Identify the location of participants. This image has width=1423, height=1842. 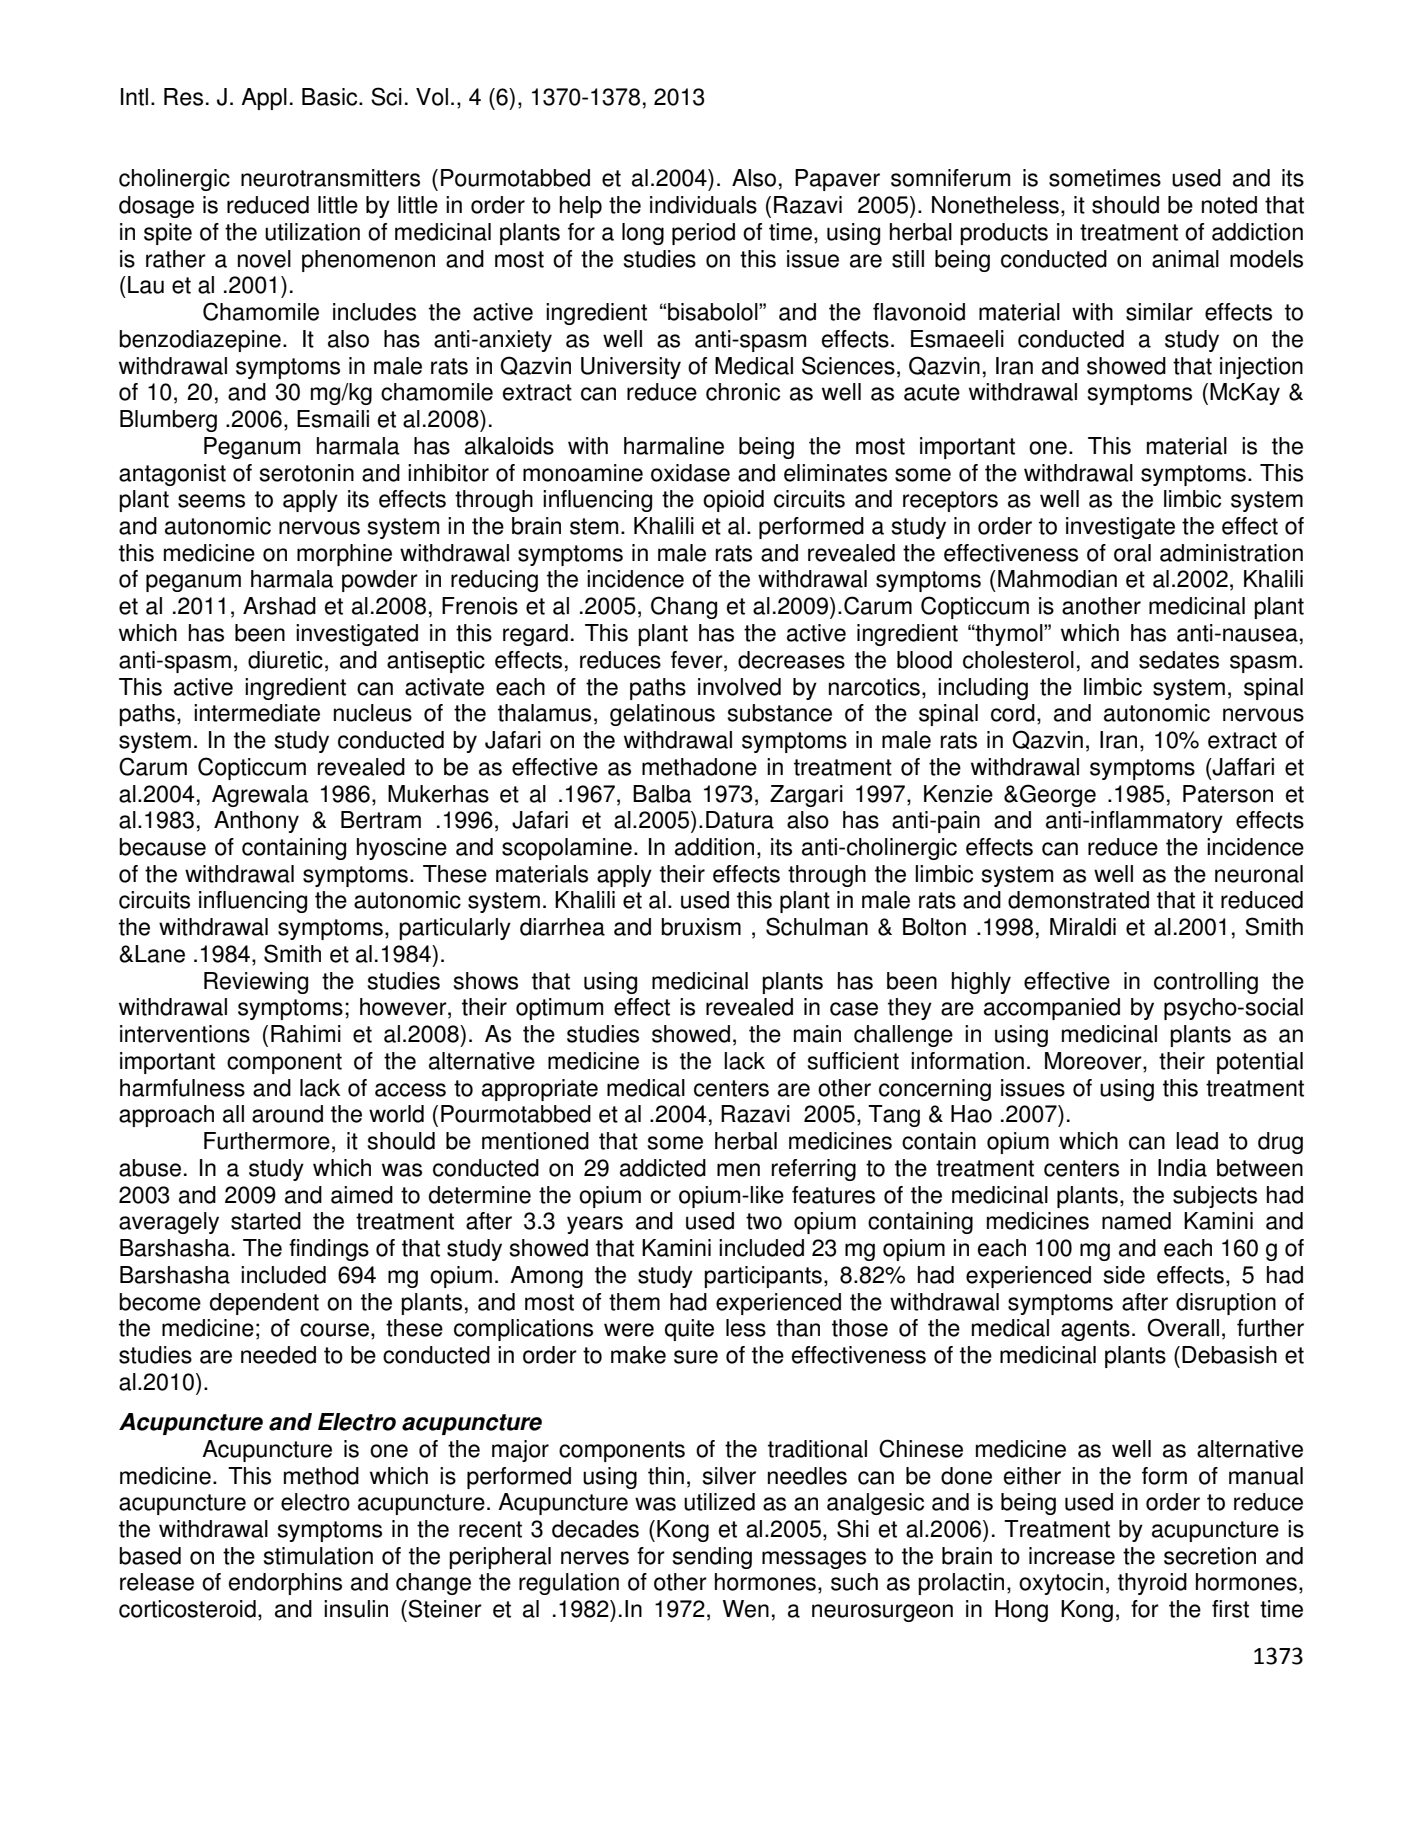
(763, 1277).
